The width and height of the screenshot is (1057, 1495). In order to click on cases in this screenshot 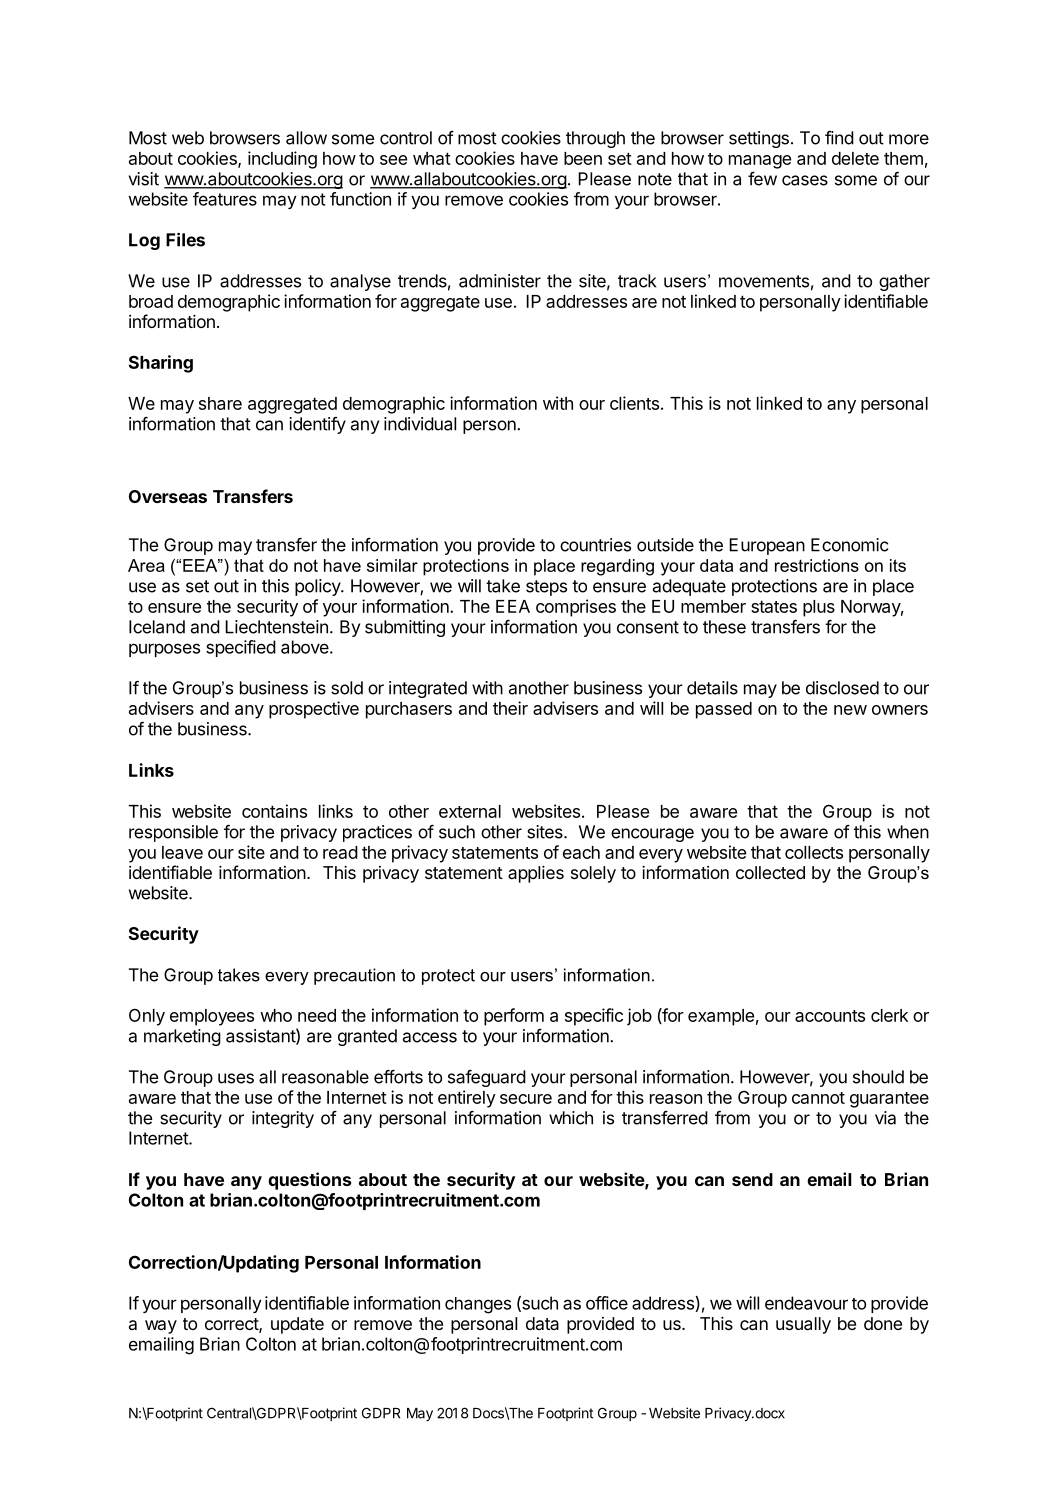, I will do `click(805, 180)`.
